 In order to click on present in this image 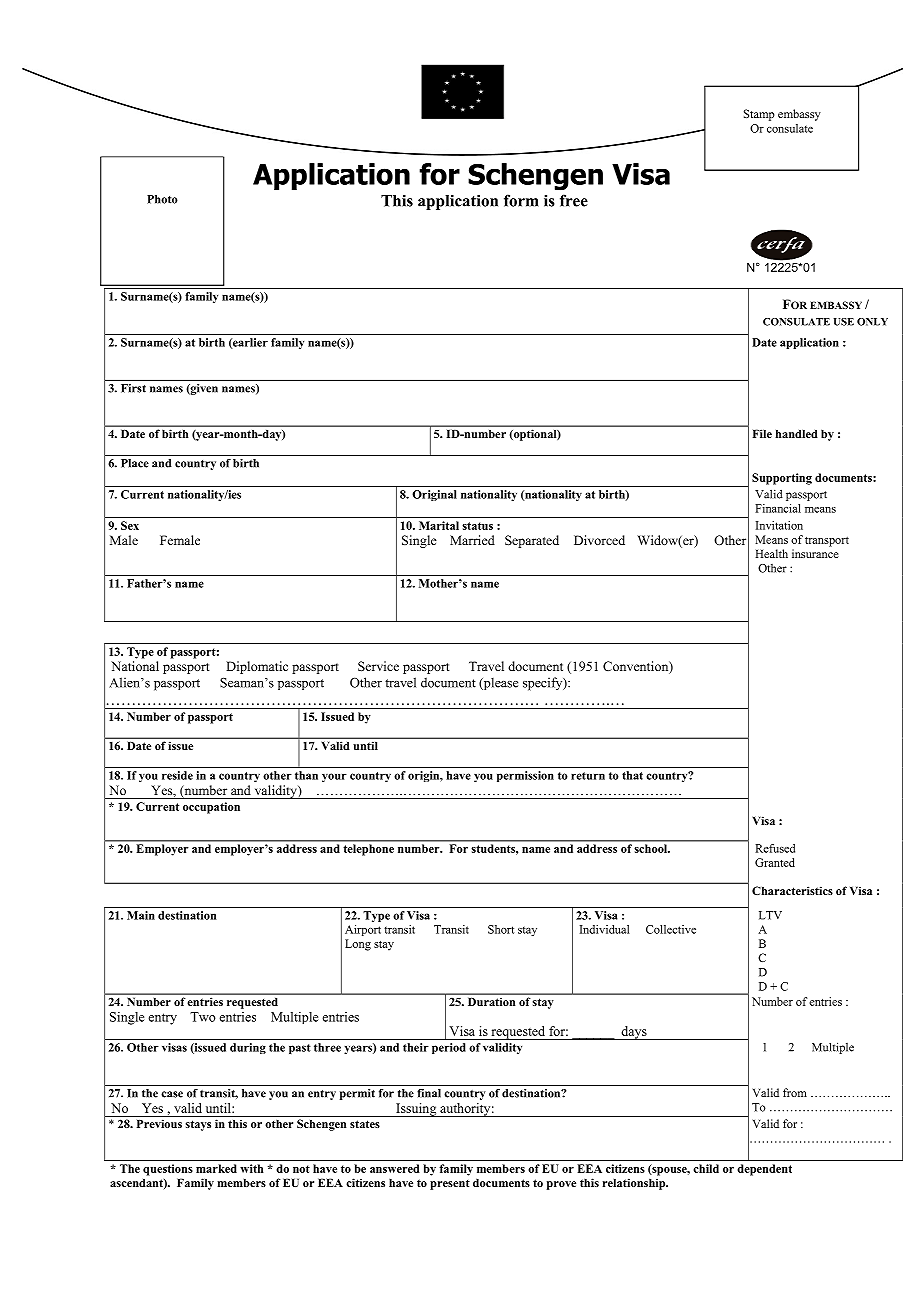, I will do `click(450, 1184)`.
